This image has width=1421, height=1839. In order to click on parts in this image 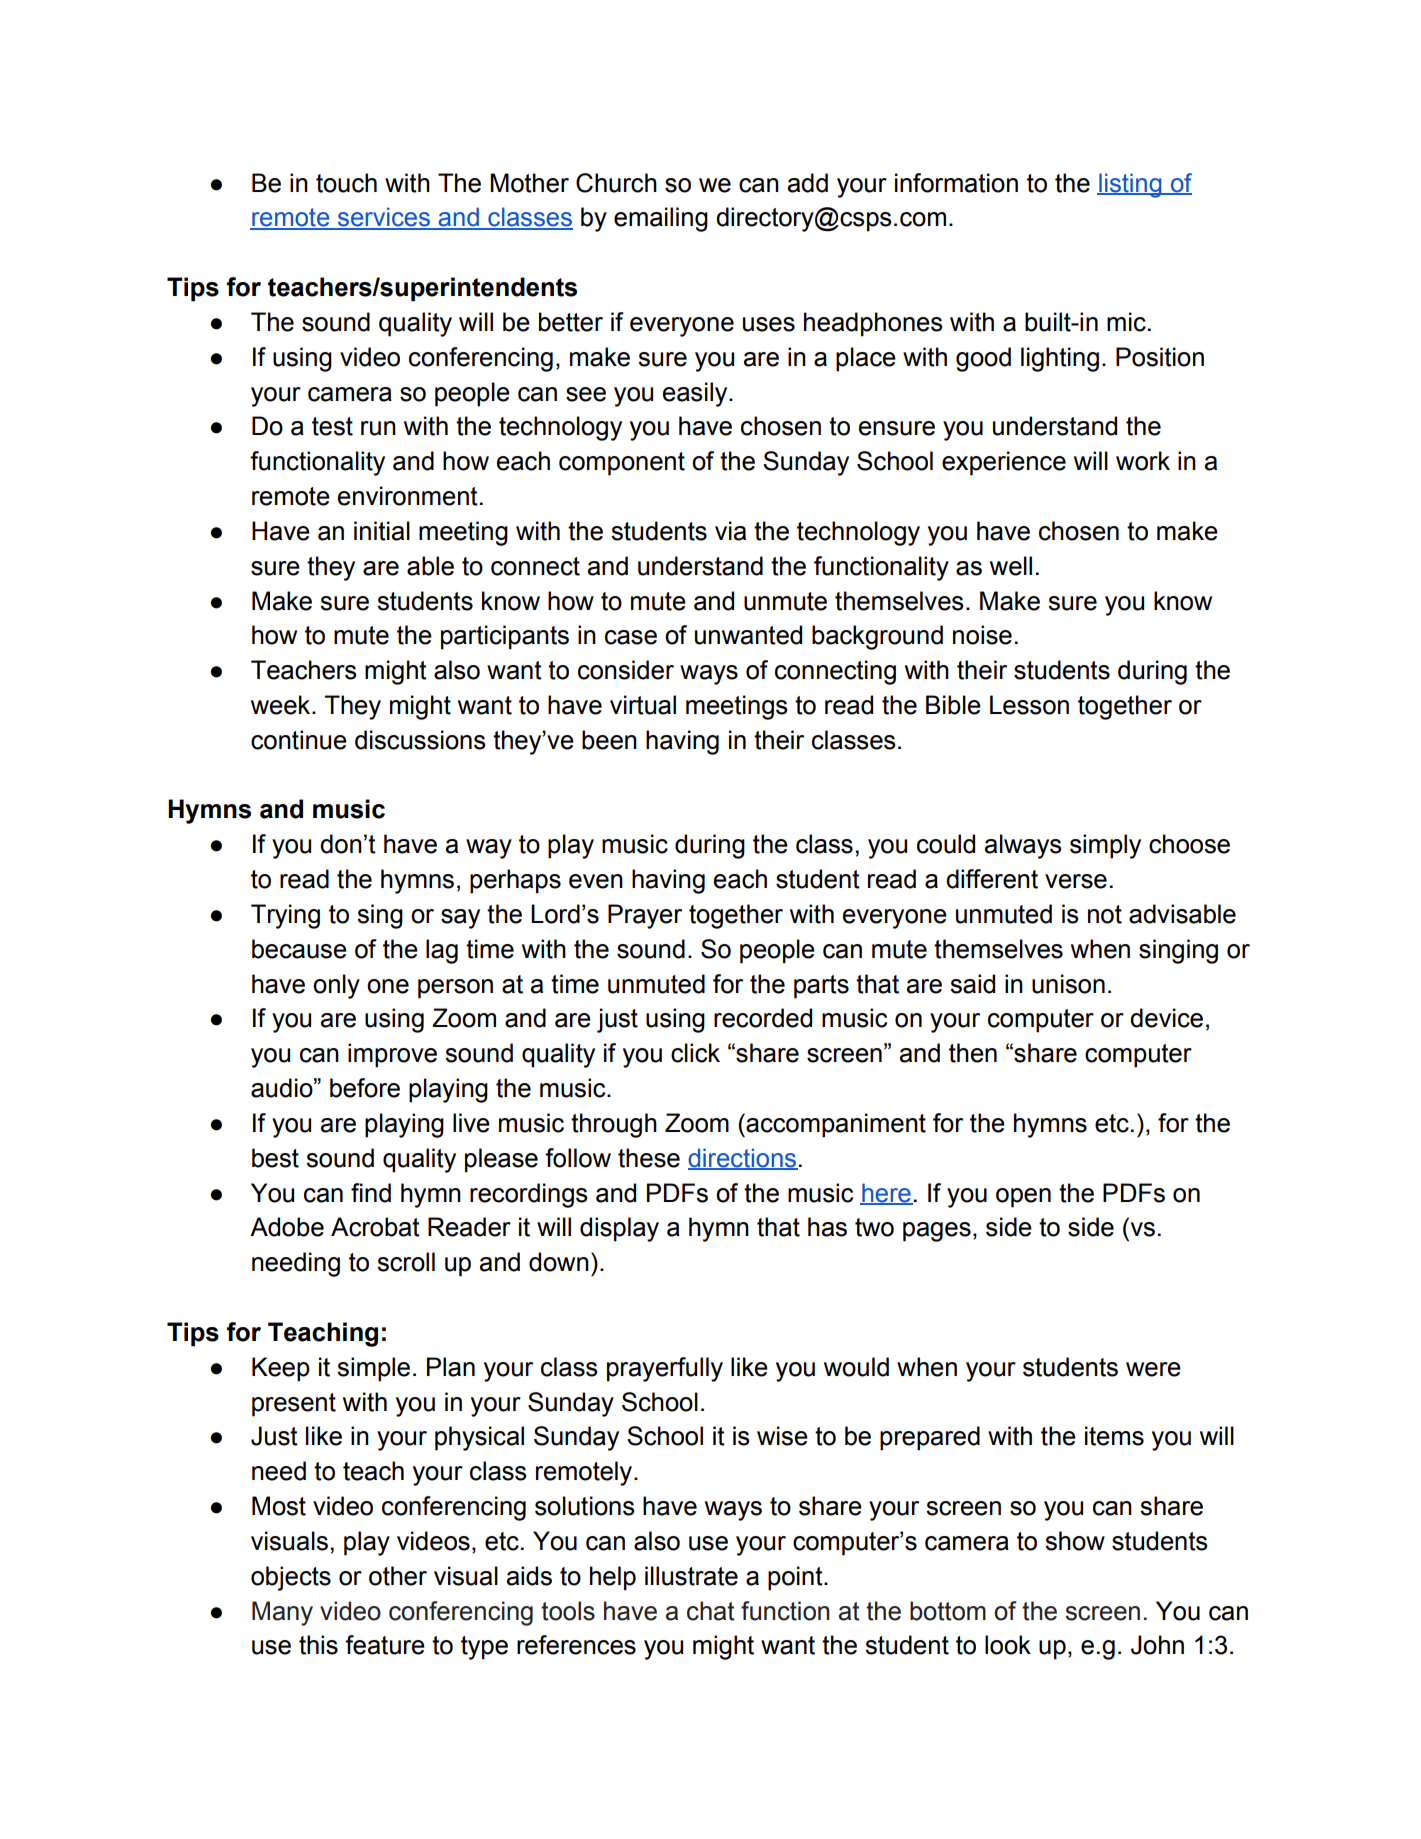, I will do `click(821, 987)`.
